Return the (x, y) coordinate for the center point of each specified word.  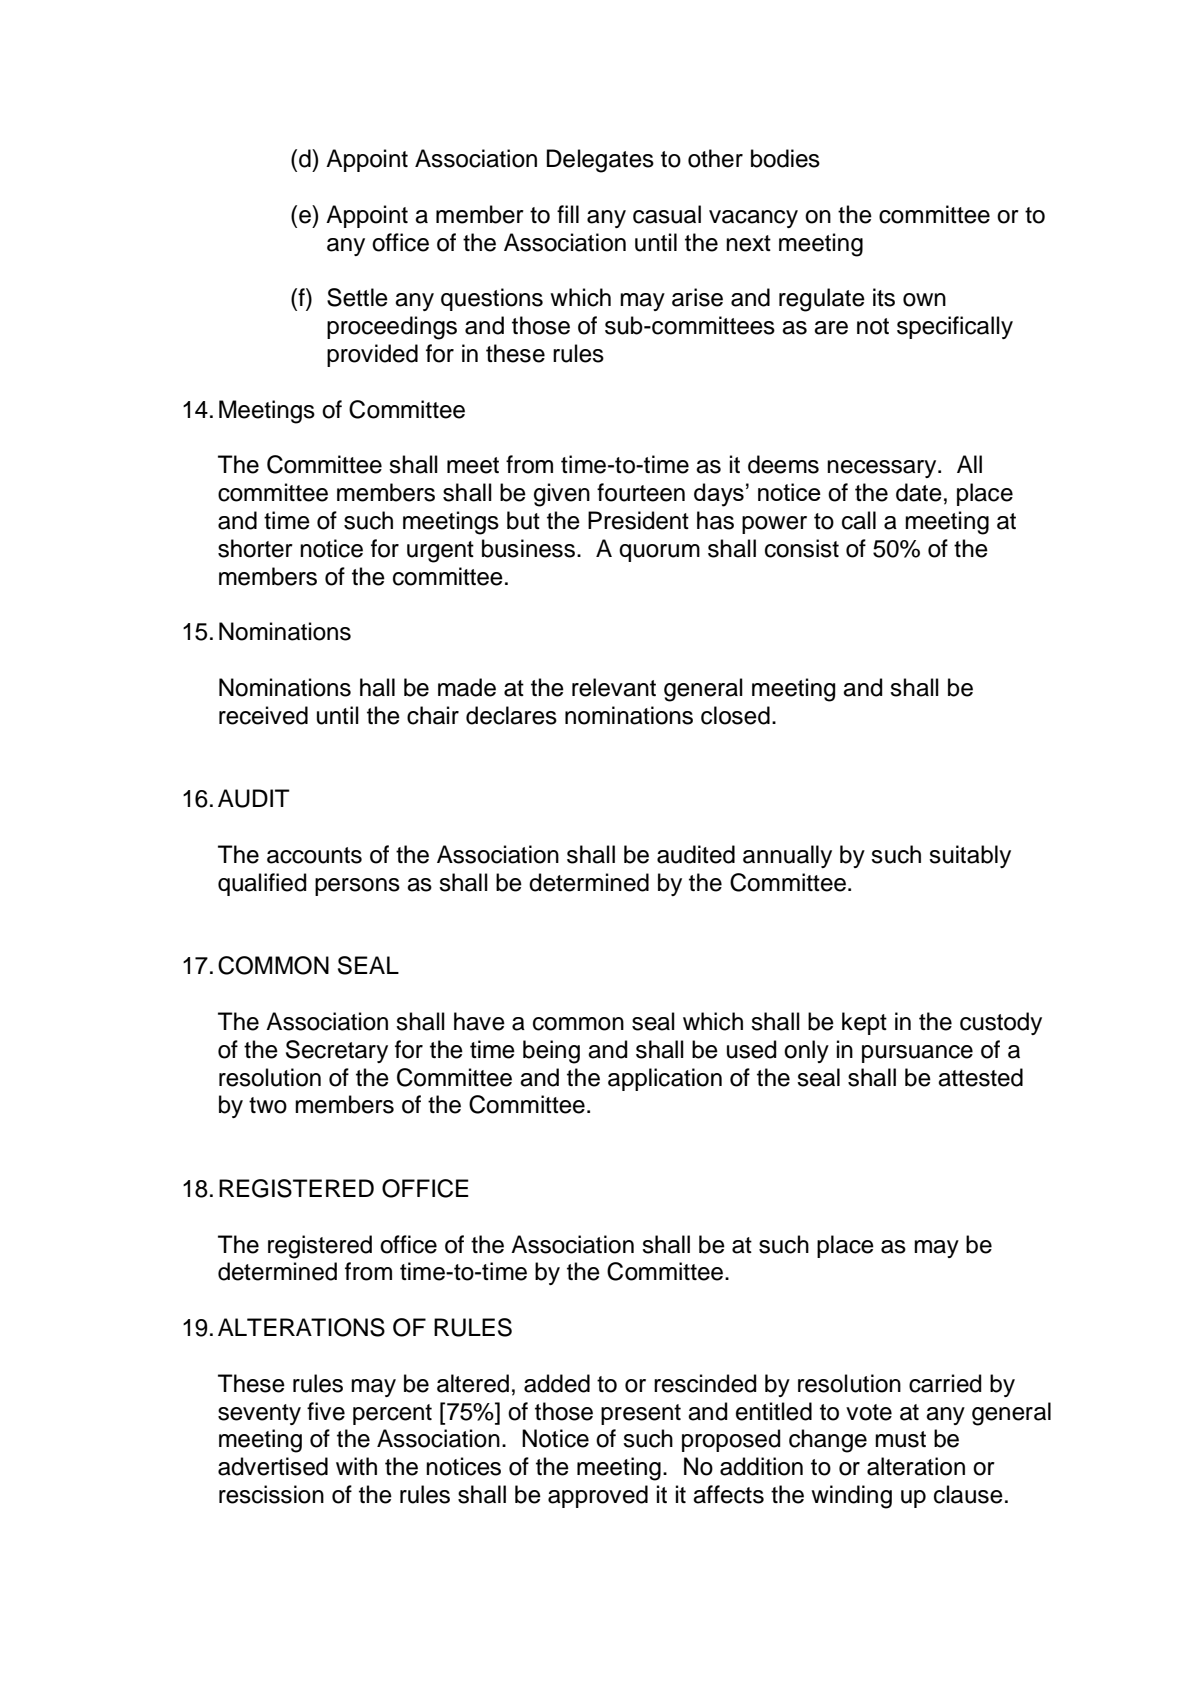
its (884, 297)
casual (667, 214)
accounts (314, 855)
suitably (970, 856)
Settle (357, 297)
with (356, 1466)
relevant (614, 687)
